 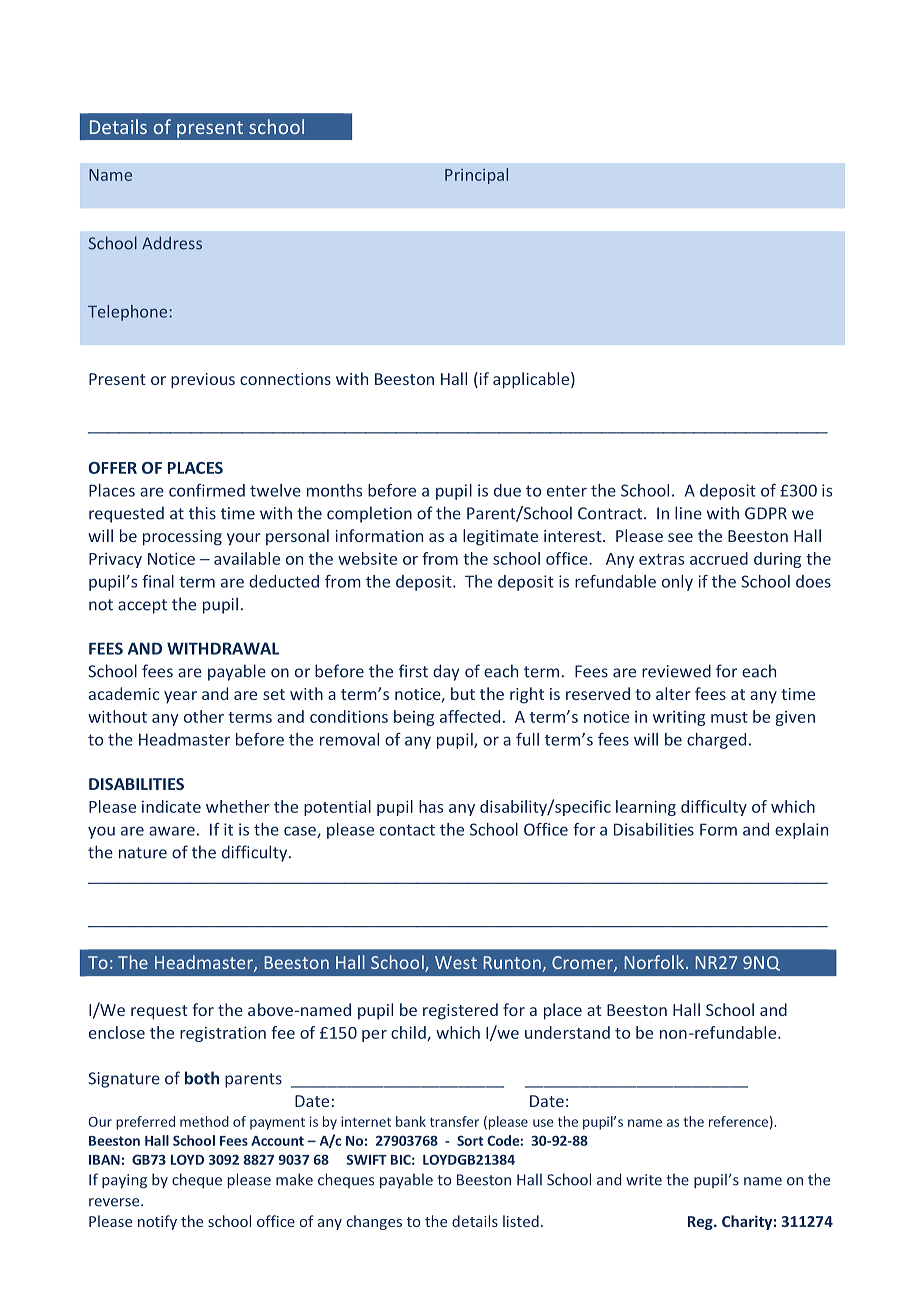 What do you see at coordinates (729, 717) in the screenshot?
I see `must` at bounding box center [729, 717].
